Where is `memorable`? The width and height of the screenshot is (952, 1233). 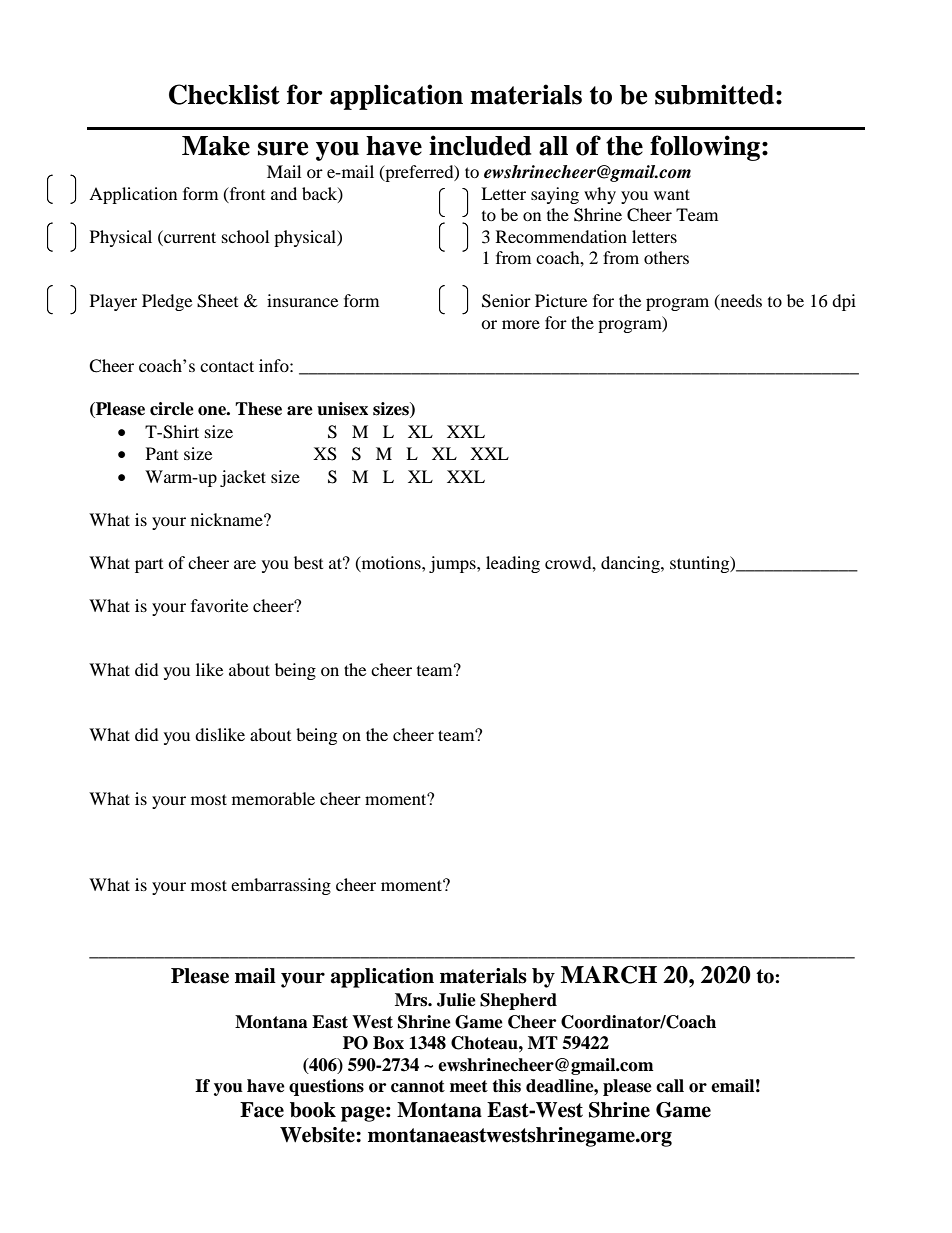 memorable is located at coordinates (273, 798).
